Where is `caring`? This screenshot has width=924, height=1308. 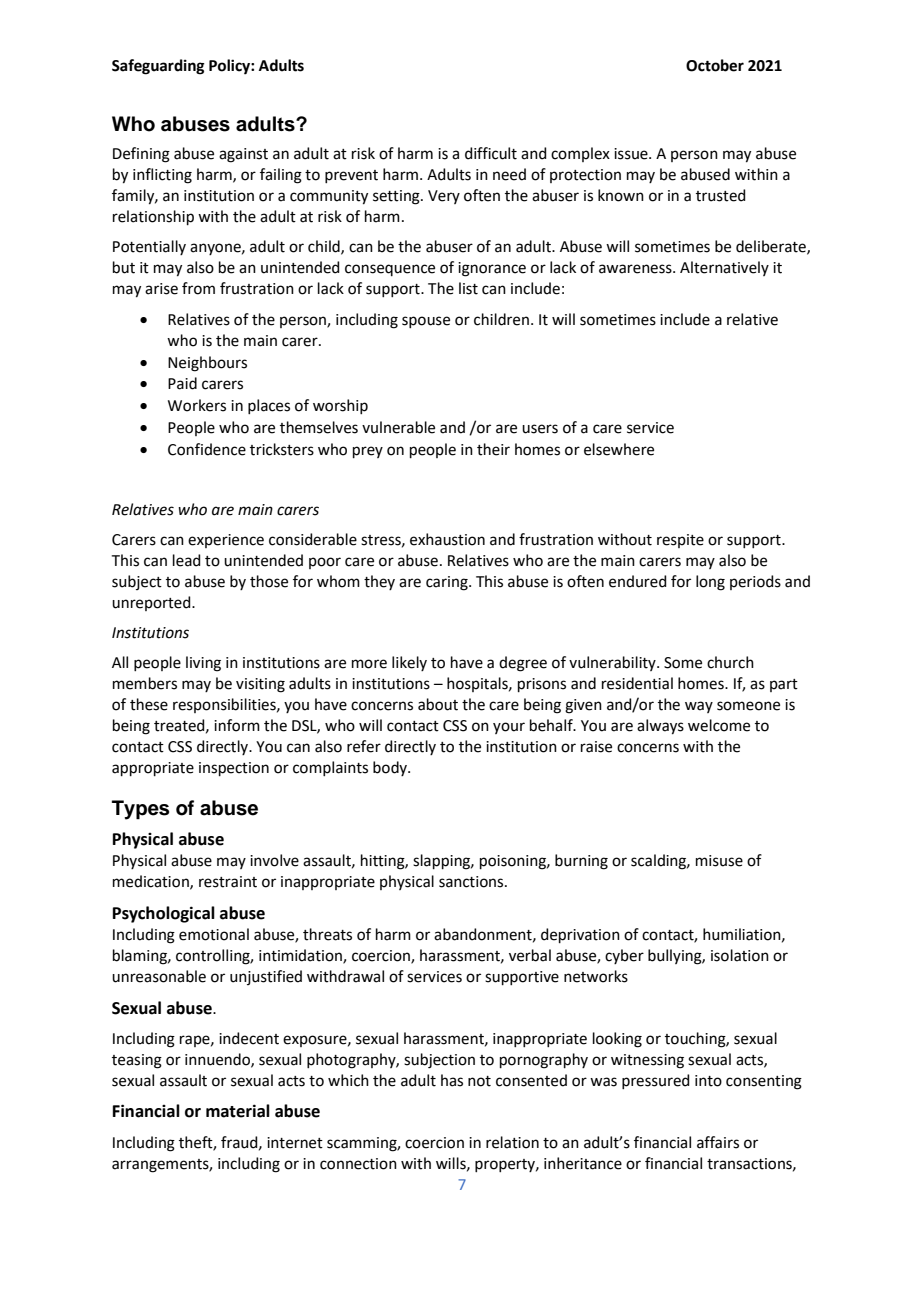
caring is located at coordinates (448, 583).
